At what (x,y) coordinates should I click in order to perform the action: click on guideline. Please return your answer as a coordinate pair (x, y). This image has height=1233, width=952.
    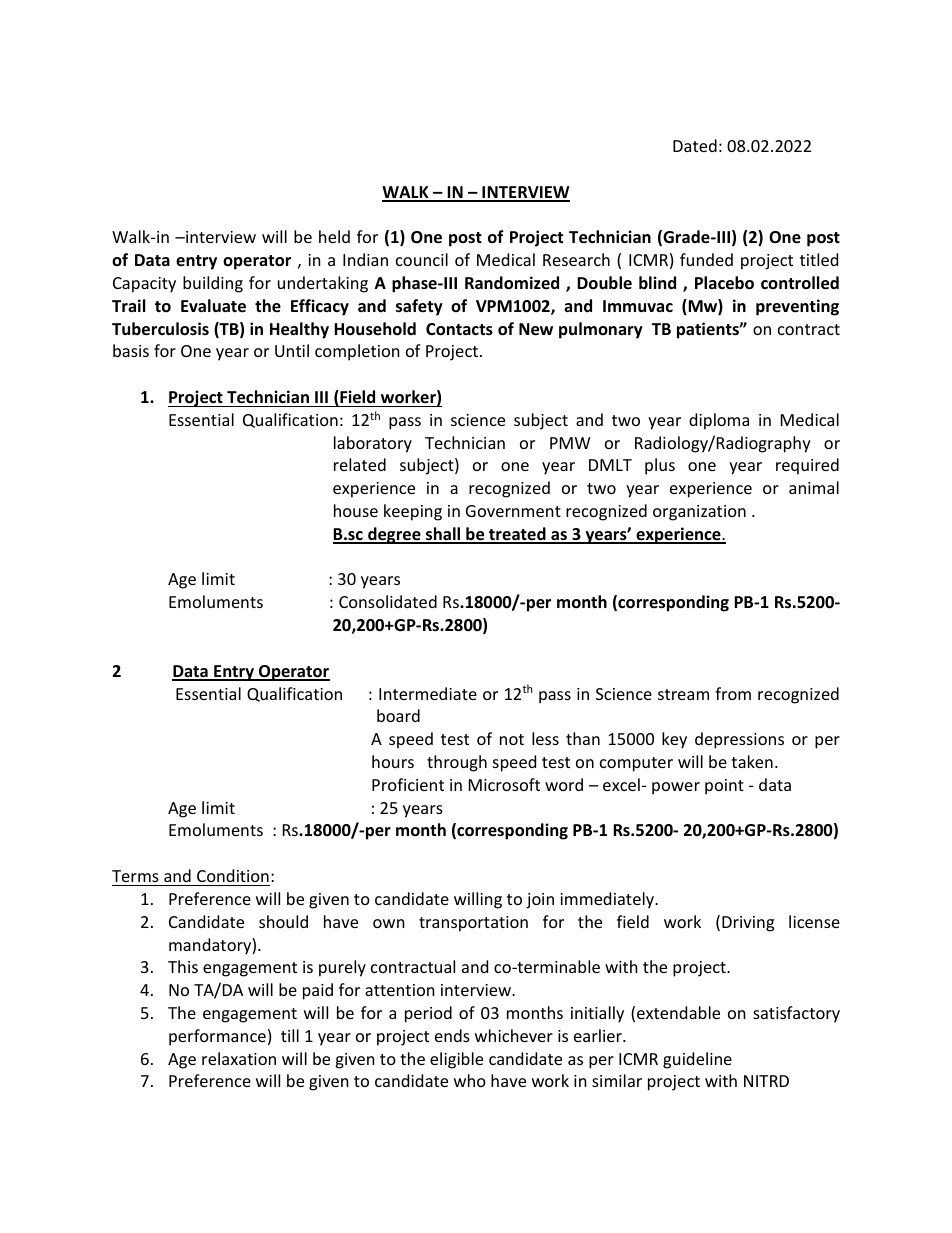
    Looking at the image, I should click on (697, 1060).
